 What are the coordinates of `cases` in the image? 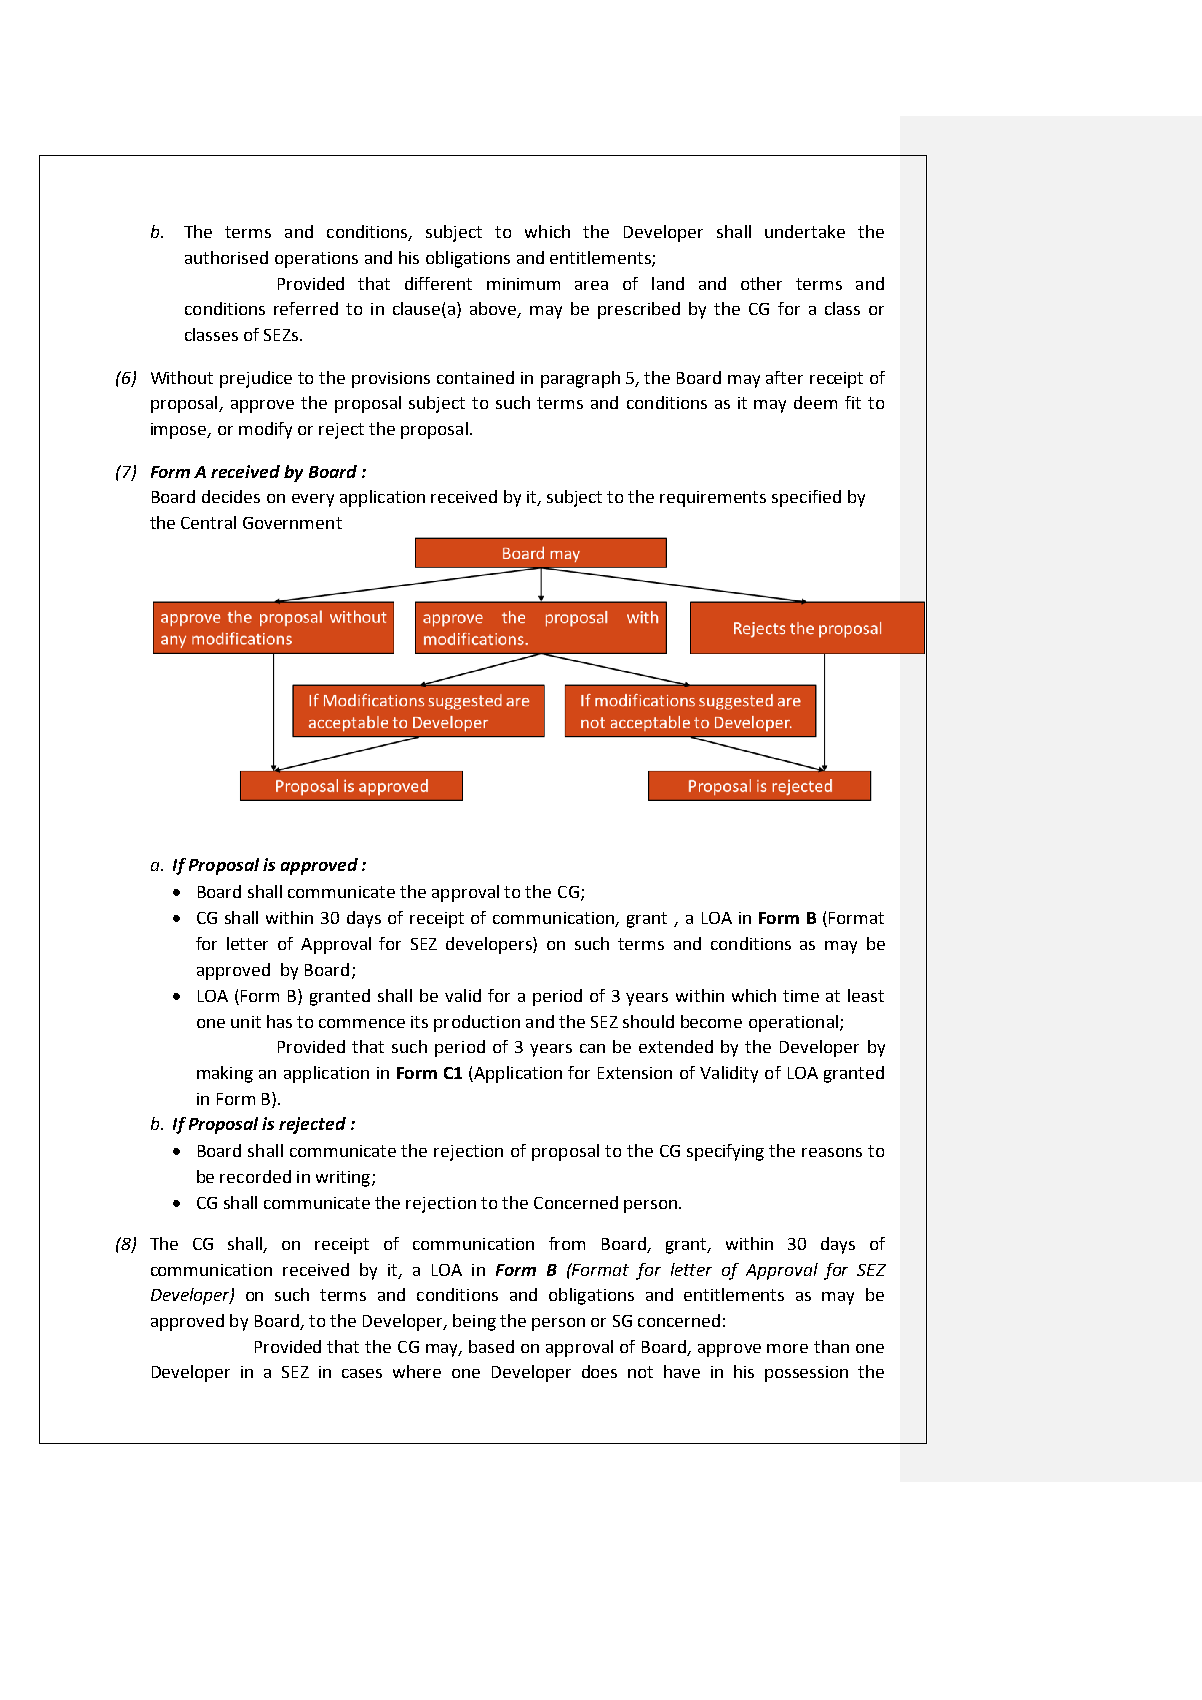 It's located at (362, 1373).
